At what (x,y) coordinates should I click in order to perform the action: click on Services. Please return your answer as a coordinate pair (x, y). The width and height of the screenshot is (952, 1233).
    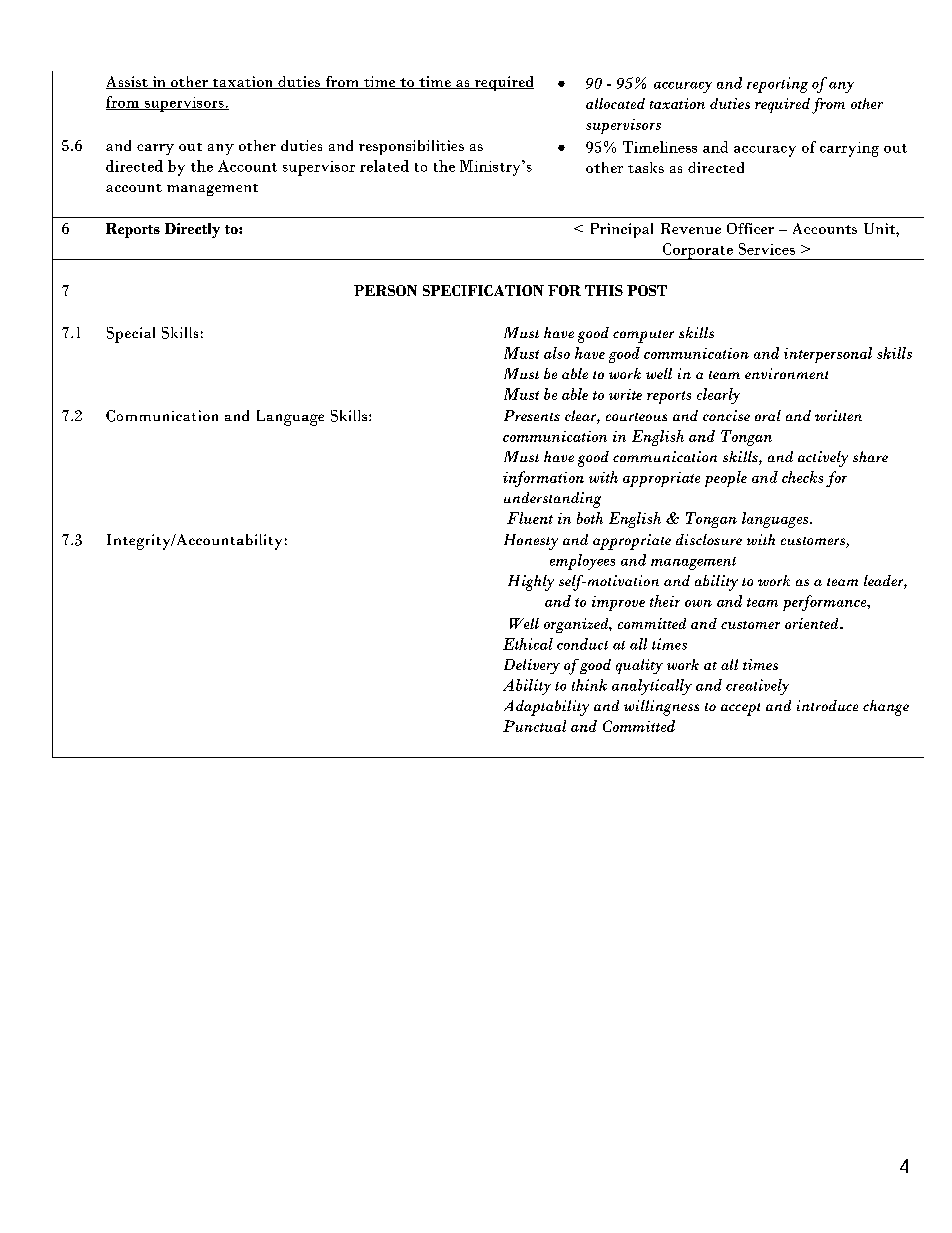
    Looking at the image, I should click on (767, 249).
